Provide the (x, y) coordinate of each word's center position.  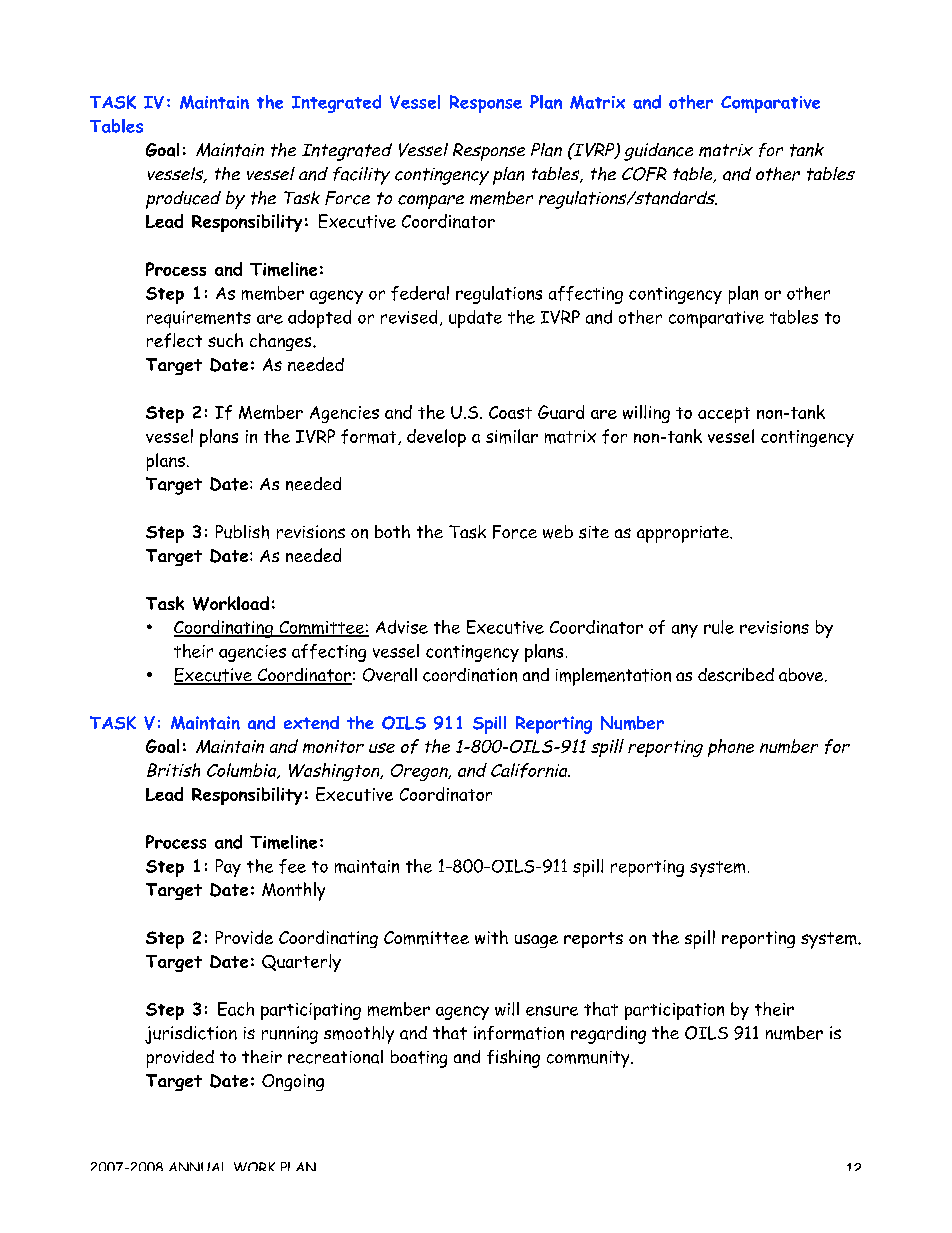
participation (674, 1011)
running (290, 1035)
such (225, 340)
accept (724, 415)
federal (420, 293)
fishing (513, 1059)
